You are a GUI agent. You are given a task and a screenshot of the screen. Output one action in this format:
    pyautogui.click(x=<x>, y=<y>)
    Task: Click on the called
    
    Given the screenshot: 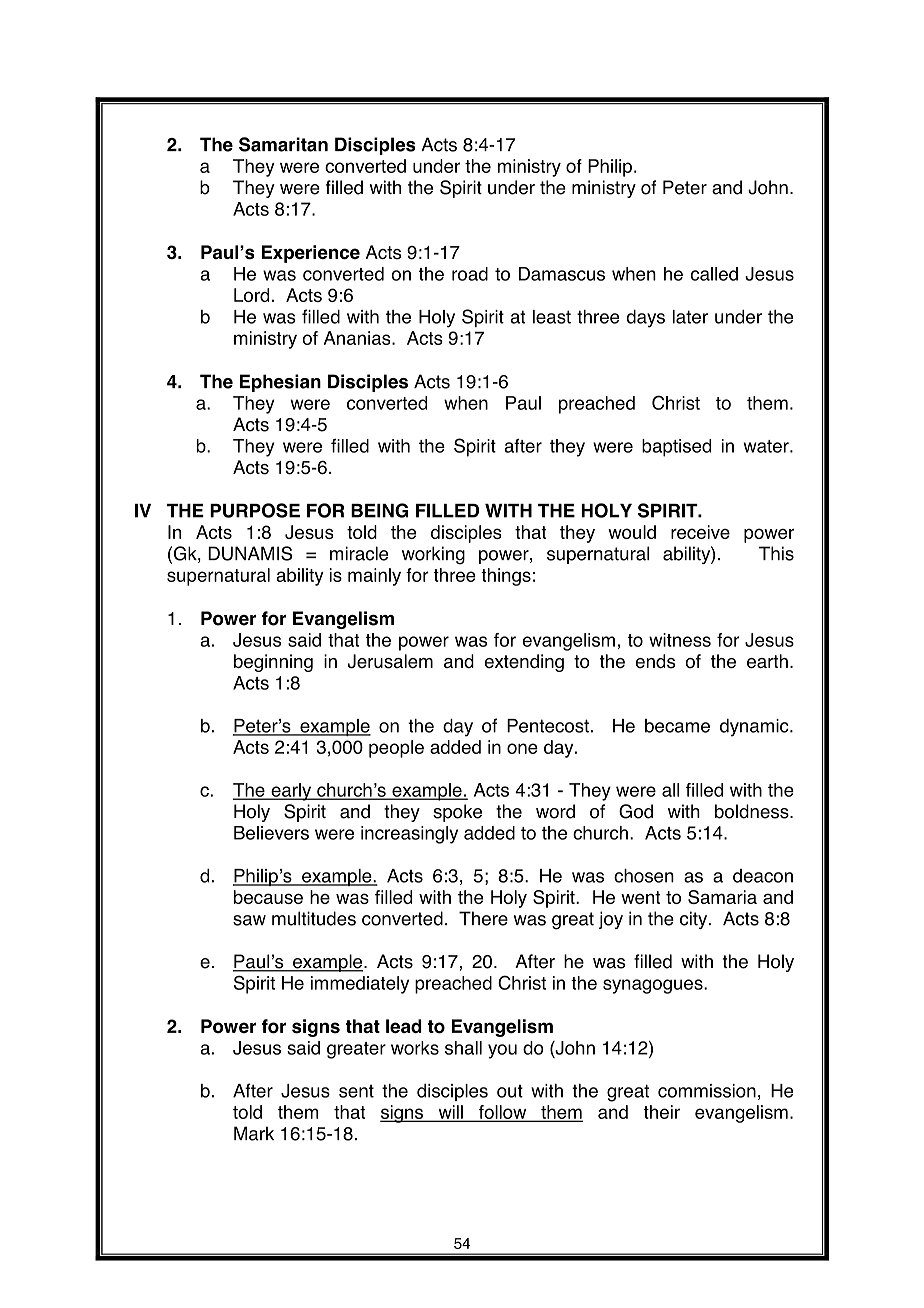 What is the action you would take?
    pyautogui.click(x=714, y=274)
